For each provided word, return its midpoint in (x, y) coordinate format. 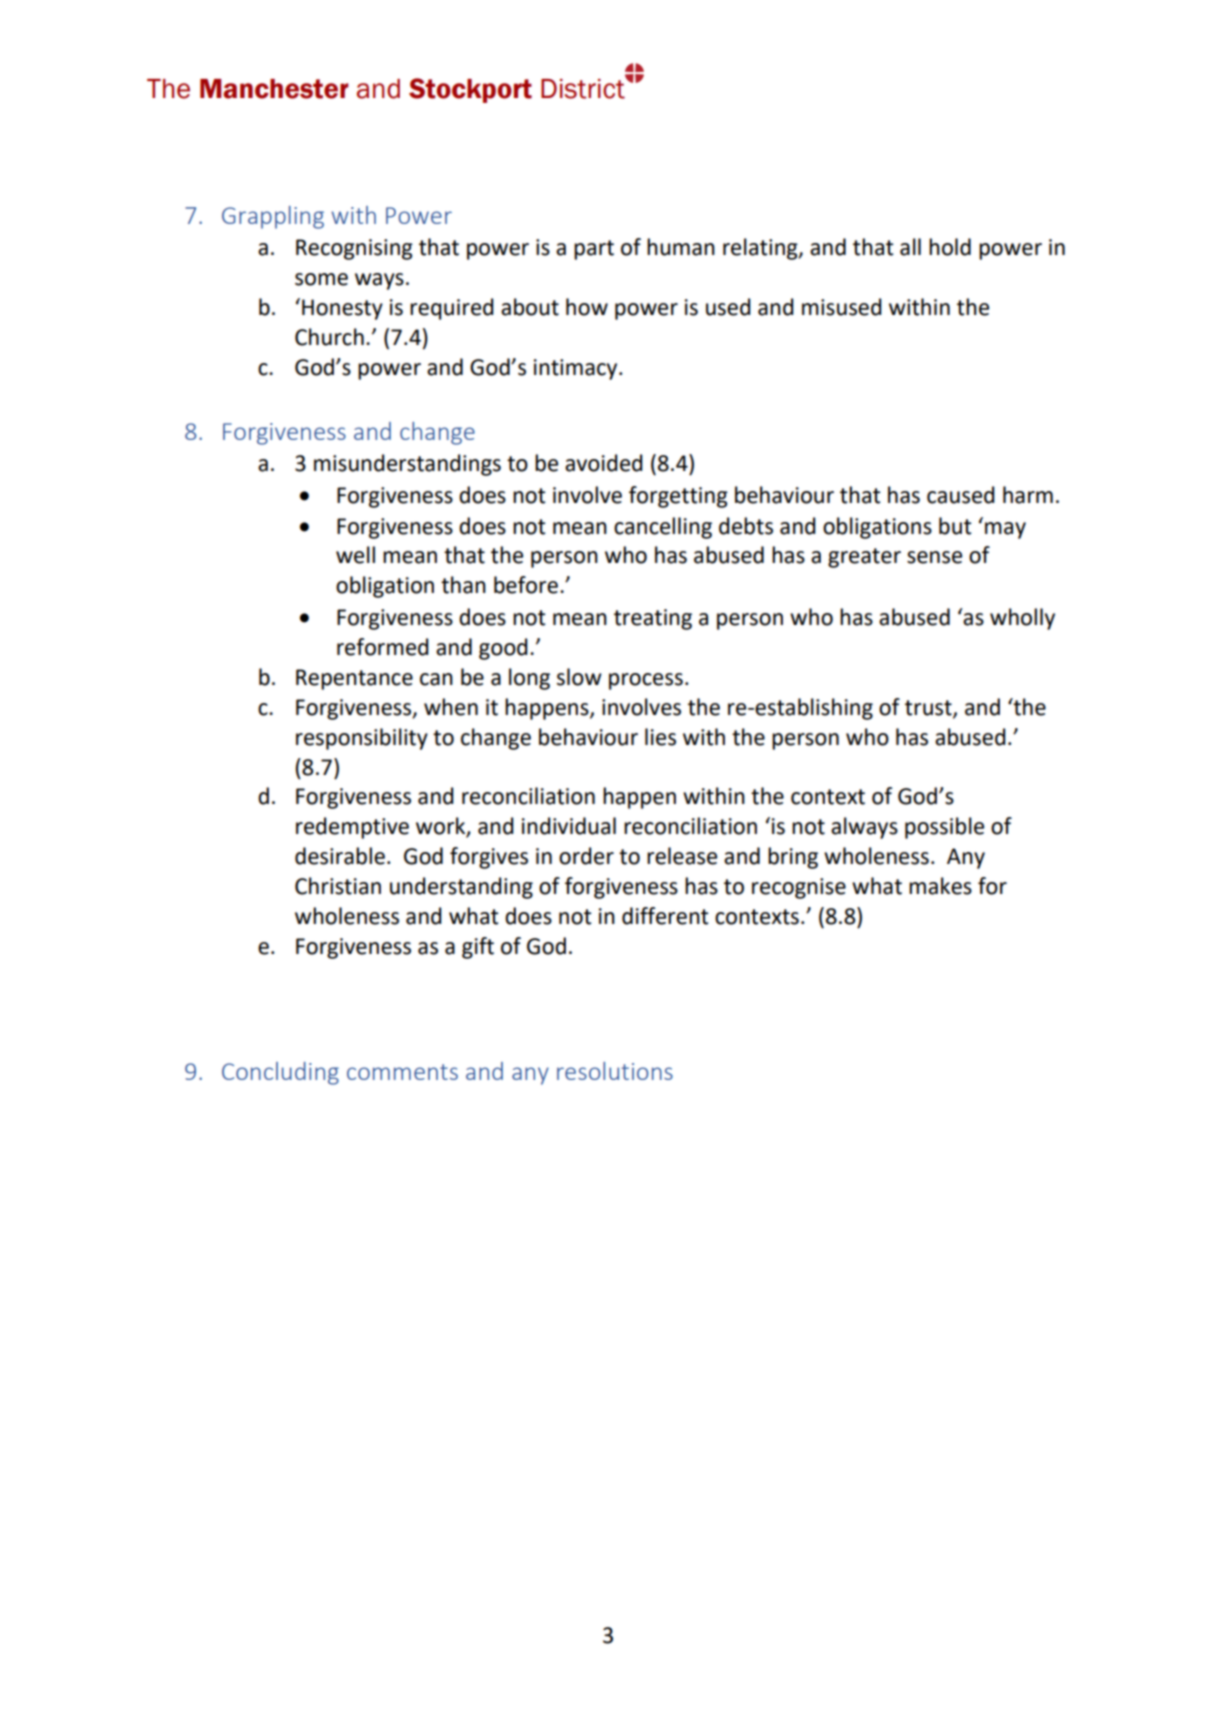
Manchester (274, 89)
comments (402, 1072)
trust (929, 708)
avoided (604, 463)
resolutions (615, 1071)
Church (329, 337)
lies (660, 737)
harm (1028, 495)
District (584, 88)
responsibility (362, 739)
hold (950, 247)
